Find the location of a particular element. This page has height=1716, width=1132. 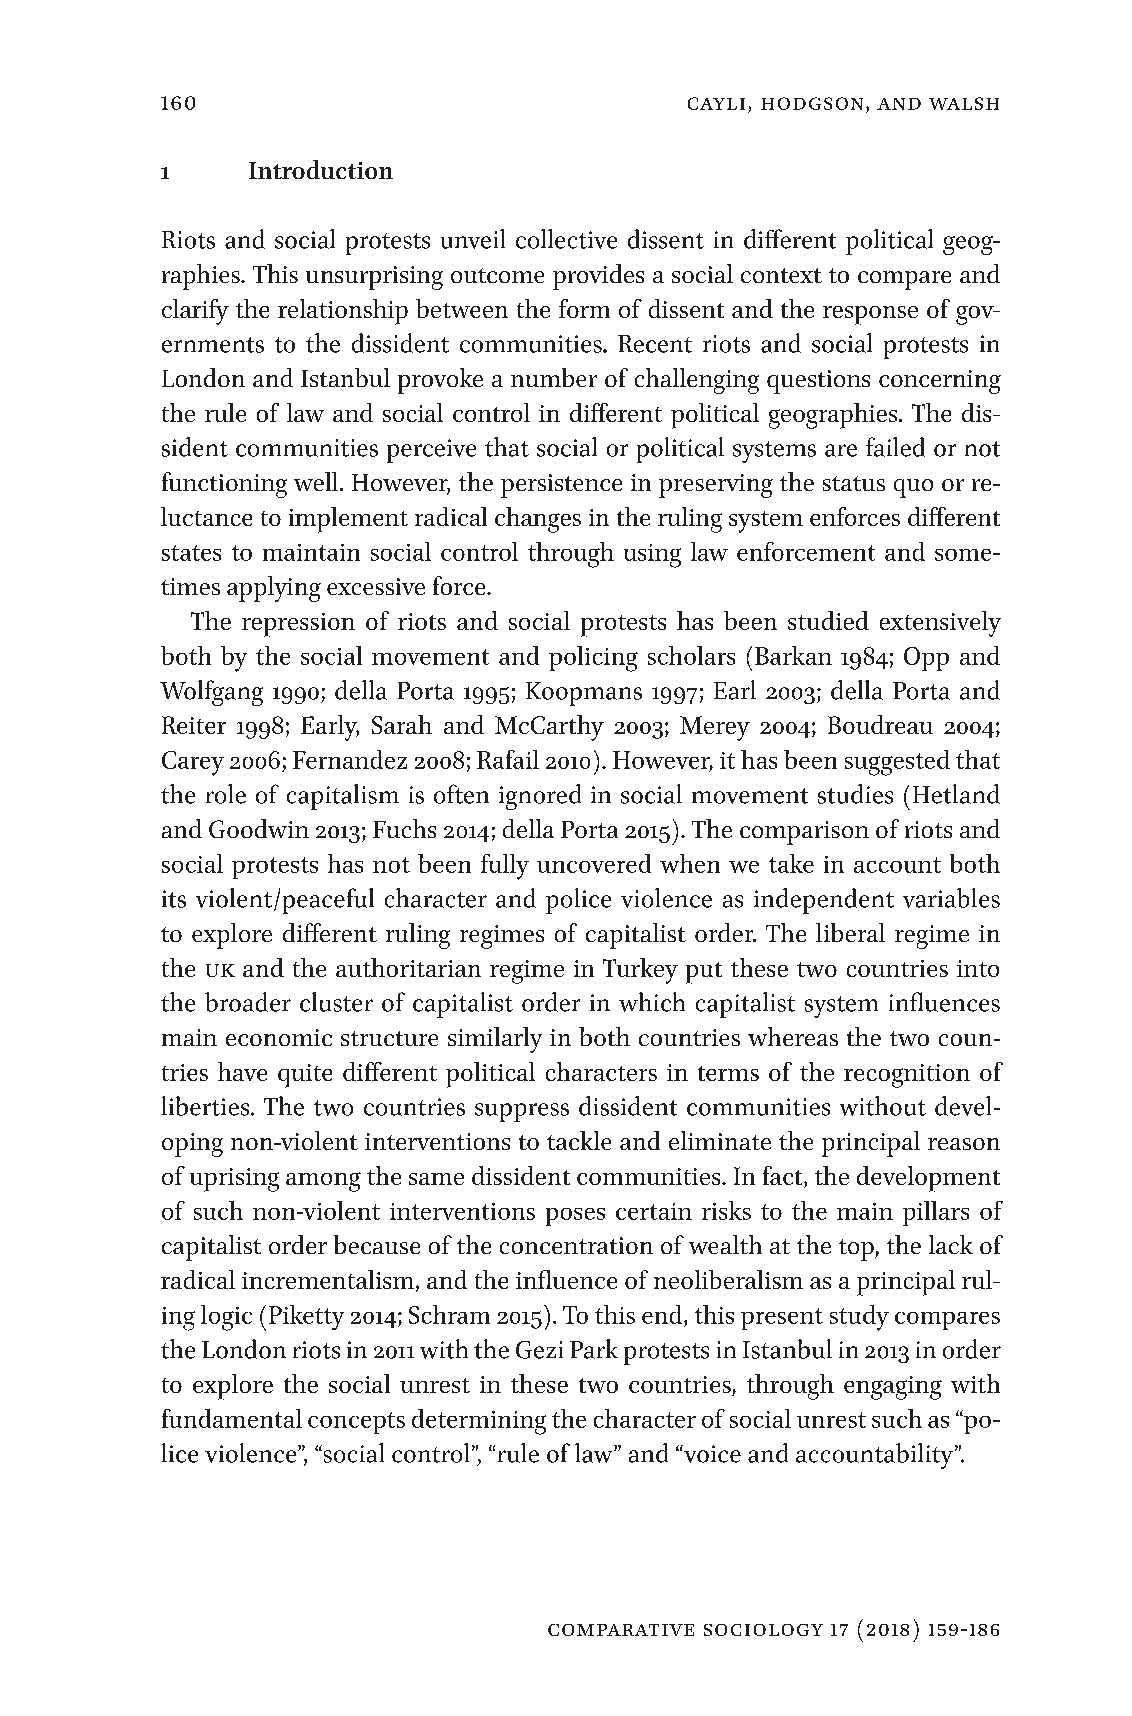

independent is located at coordinates (824, 901).
